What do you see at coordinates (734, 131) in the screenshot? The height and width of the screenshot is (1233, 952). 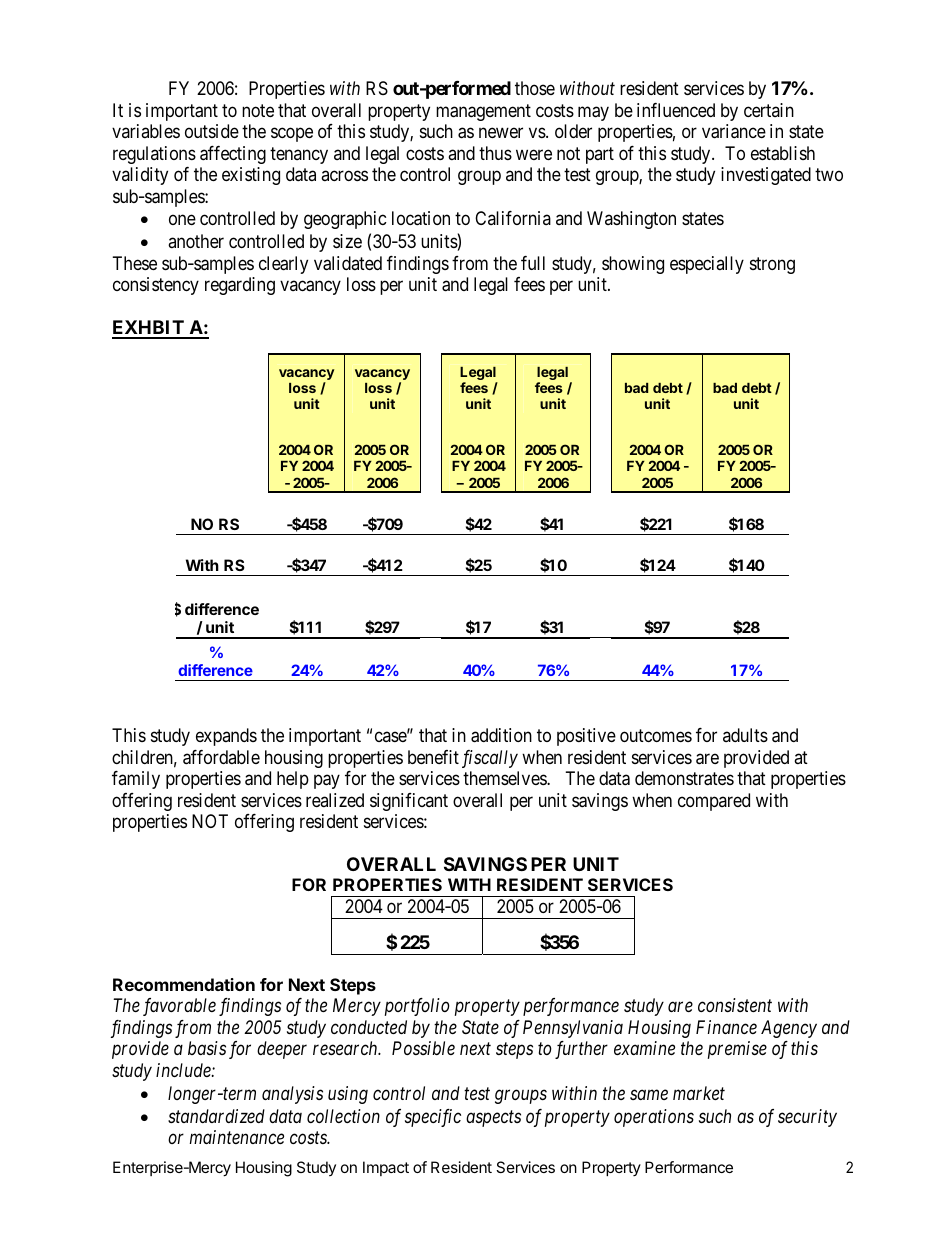 I see `variance` at bounding box center [734, 131].
